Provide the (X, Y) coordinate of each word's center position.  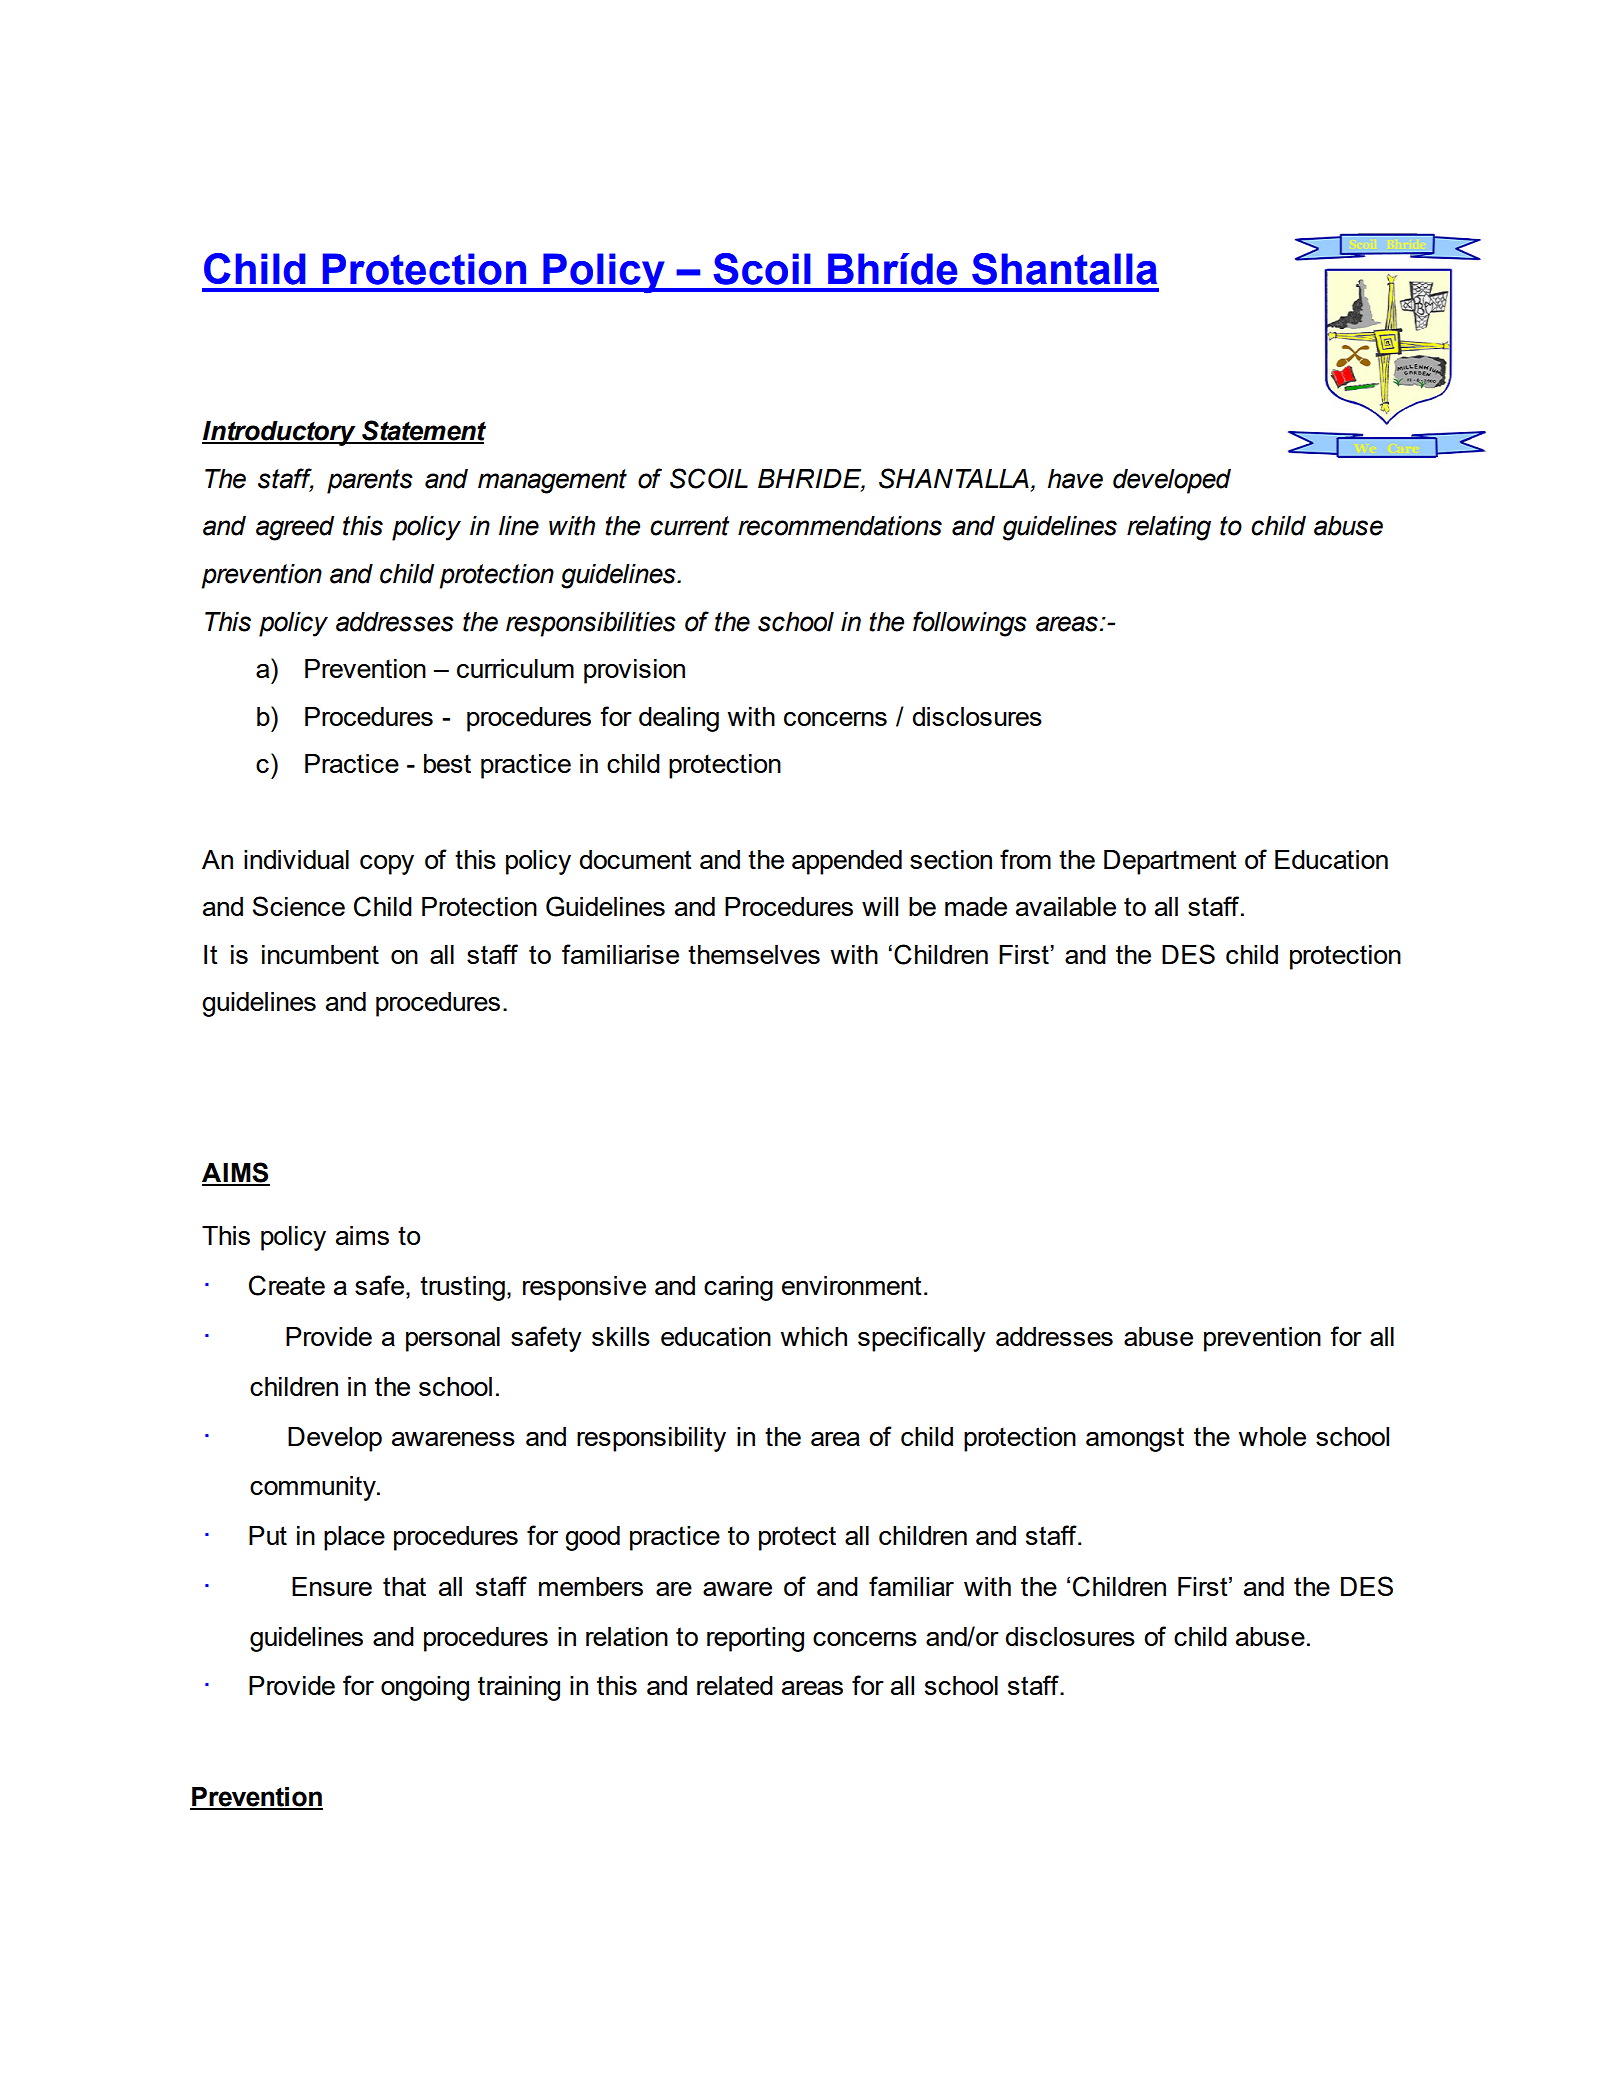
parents (370, 481)
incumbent (320, 954)
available (1066, 906)
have (1075, 479)
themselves (754, 954)
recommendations (840, 526)
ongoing (425, 1688)
